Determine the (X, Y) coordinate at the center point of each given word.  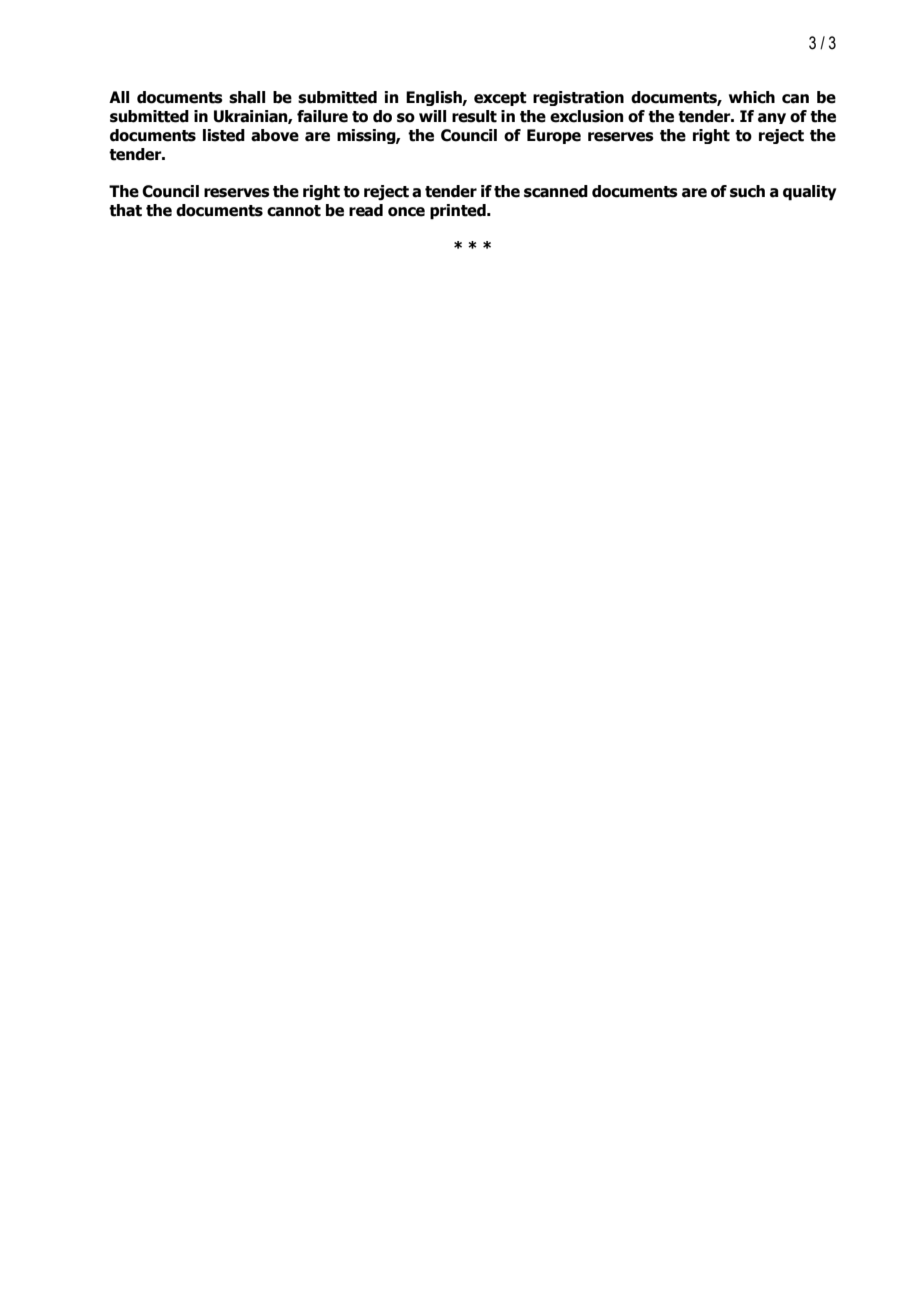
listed (224, 135)
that (125, 210)
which (752, 97)
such (747, 191)
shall (247, 97)
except (500, 99)
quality (810, 193)
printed (459, 212)
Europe (554, 136)
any (772, 118)
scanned (556, 191)
